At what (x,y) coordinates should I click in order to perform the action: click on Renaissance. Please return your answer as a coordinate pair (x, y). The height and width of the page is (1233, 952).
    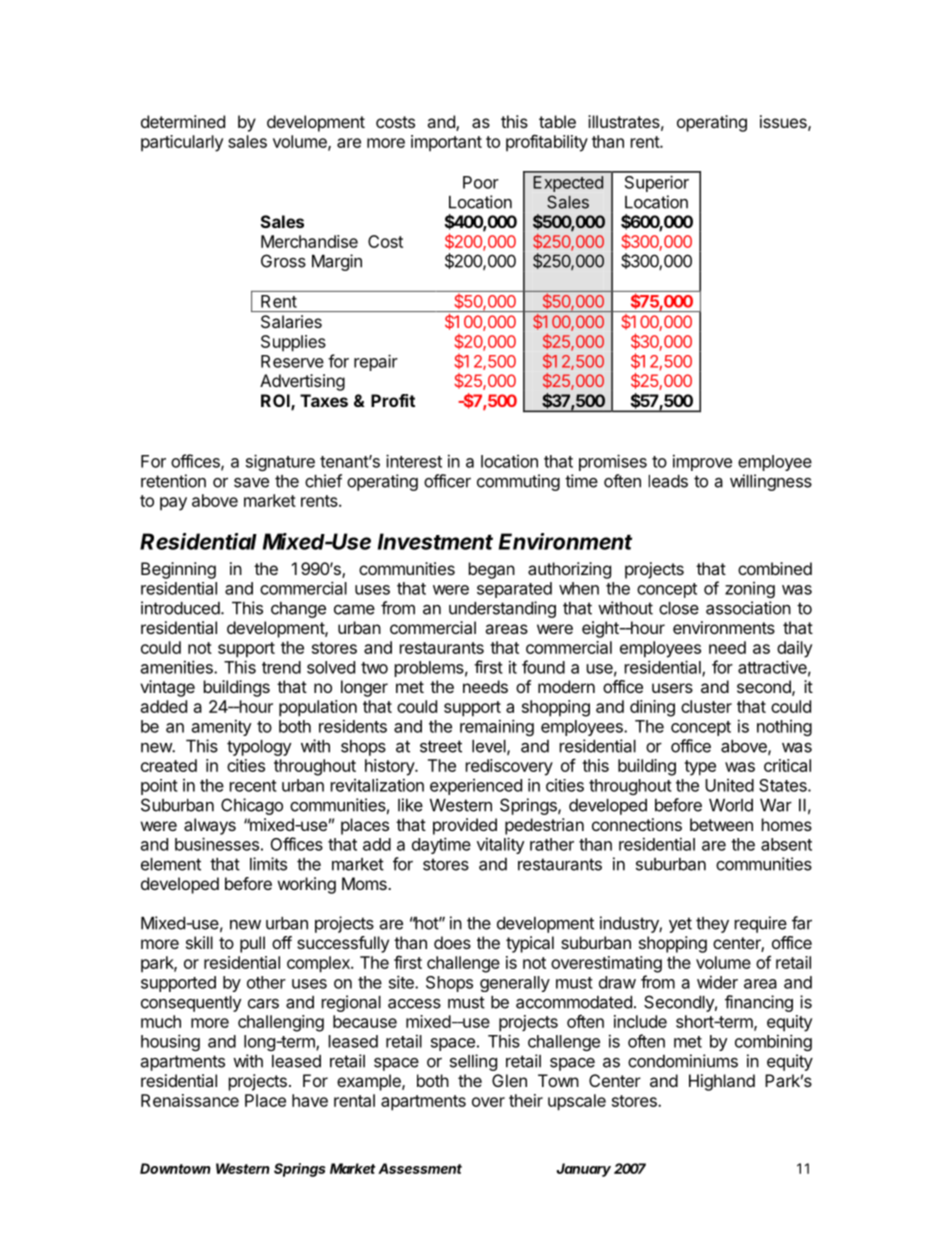
    Looking at the image, I should click on (190, 1100).
